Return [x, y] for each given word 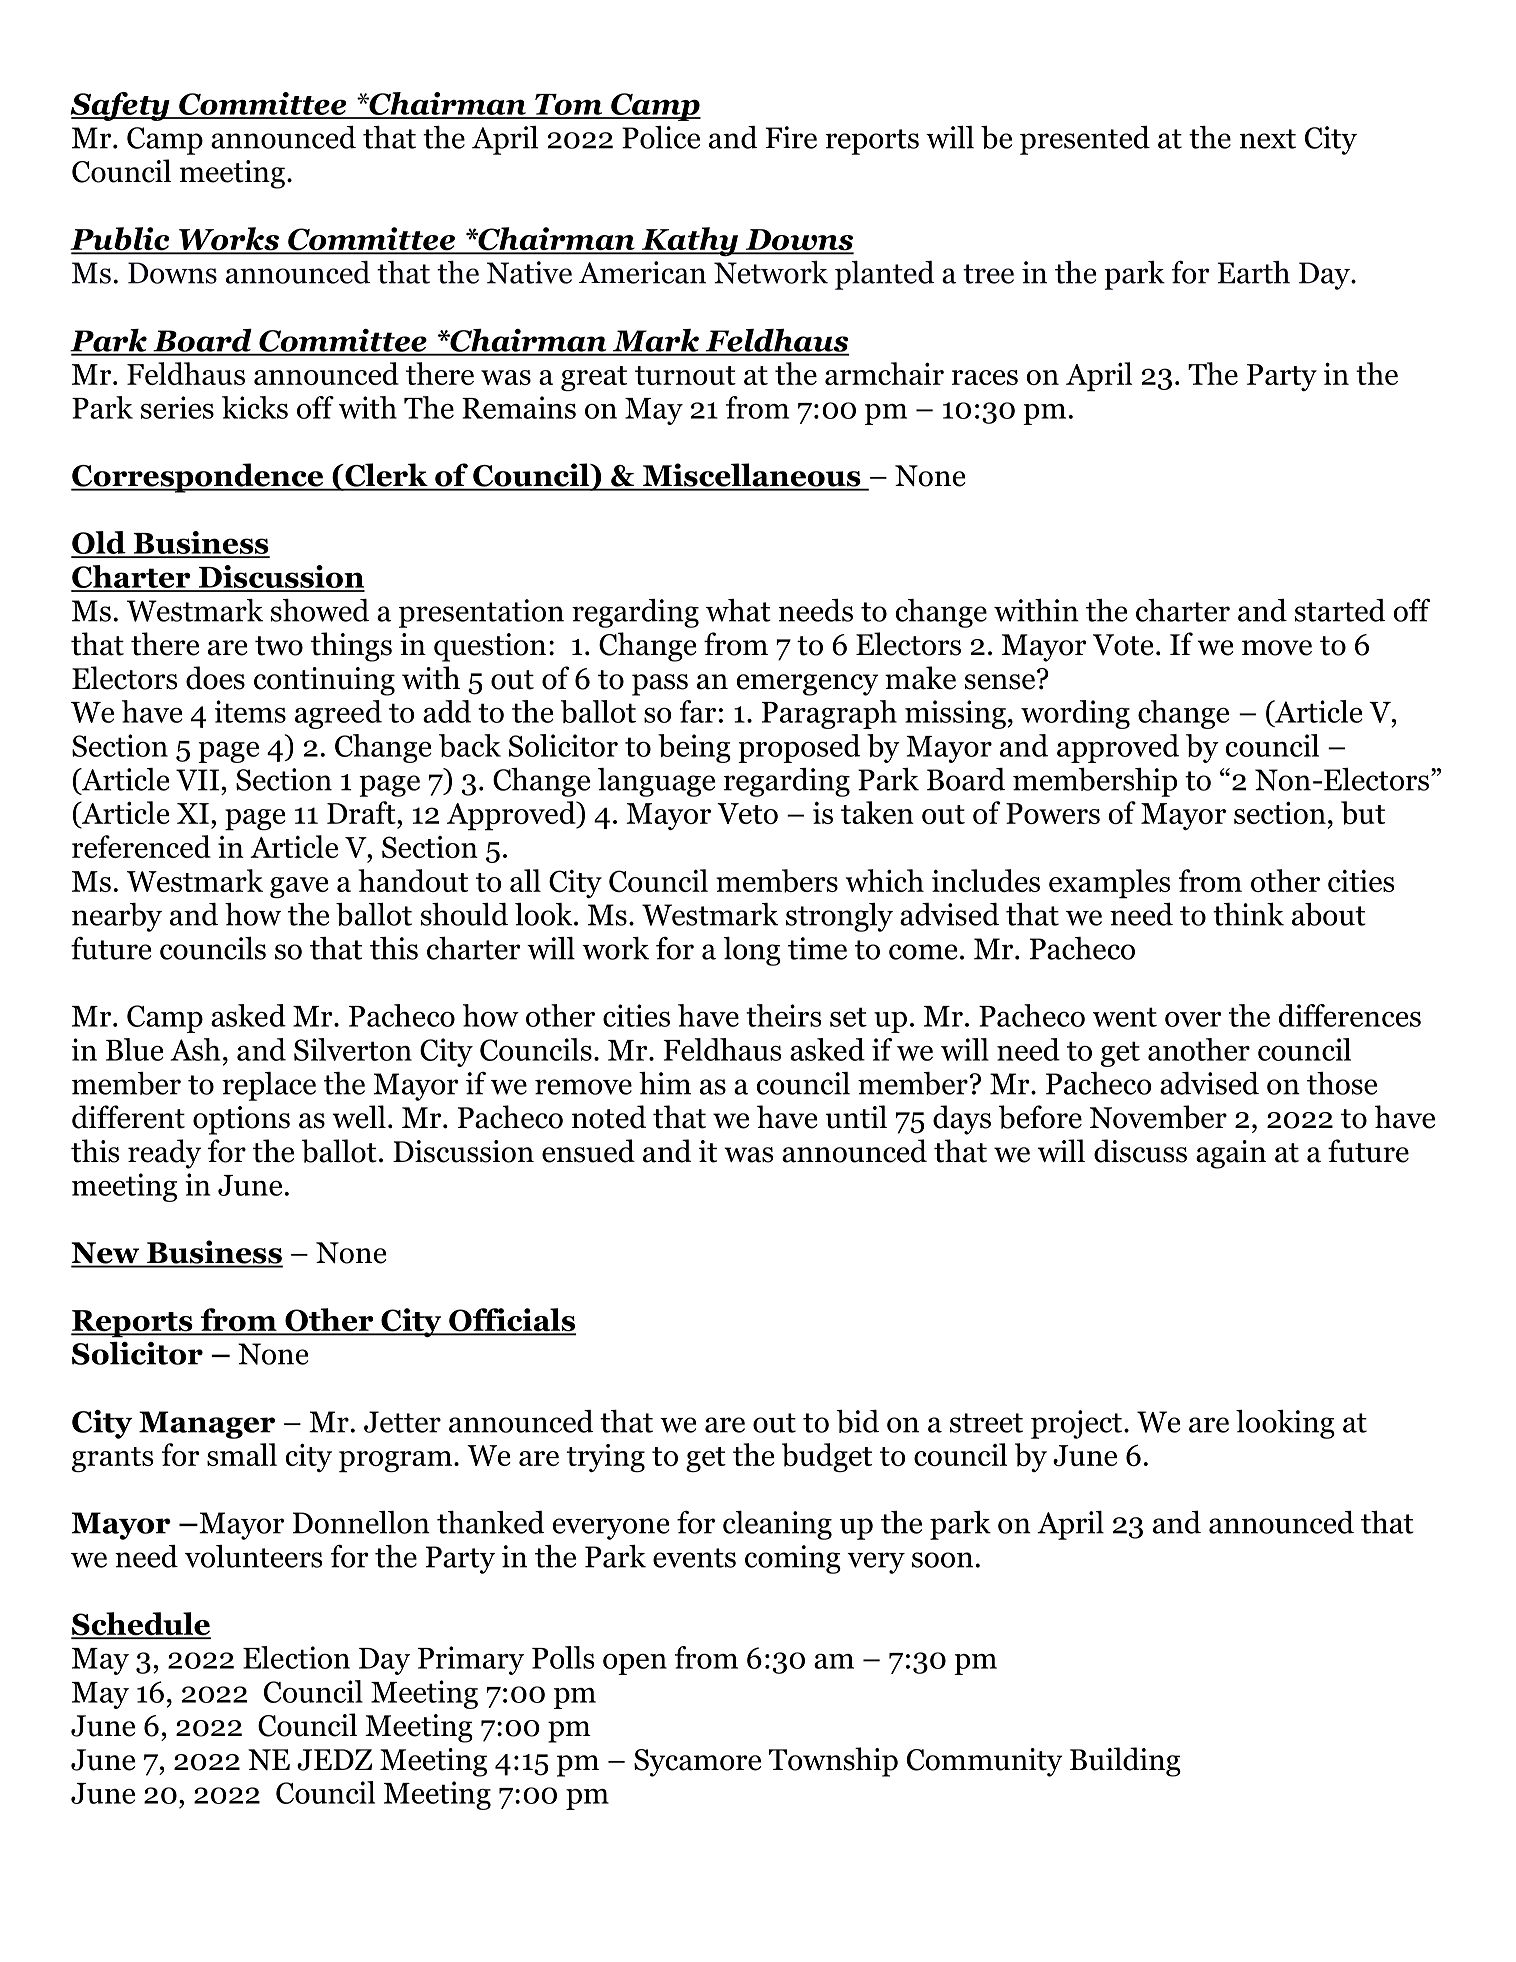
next [1268, 139]
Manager [207, 1425]
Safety [121, 106]
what [738, 610]
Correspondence [198, 478]
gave [299, 887]
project [1076, 1424]
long [752, 951]
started [1340, 610]
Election [296, 1657]
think [1248, 914]
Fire [791, 137]
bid [857, 1421]
